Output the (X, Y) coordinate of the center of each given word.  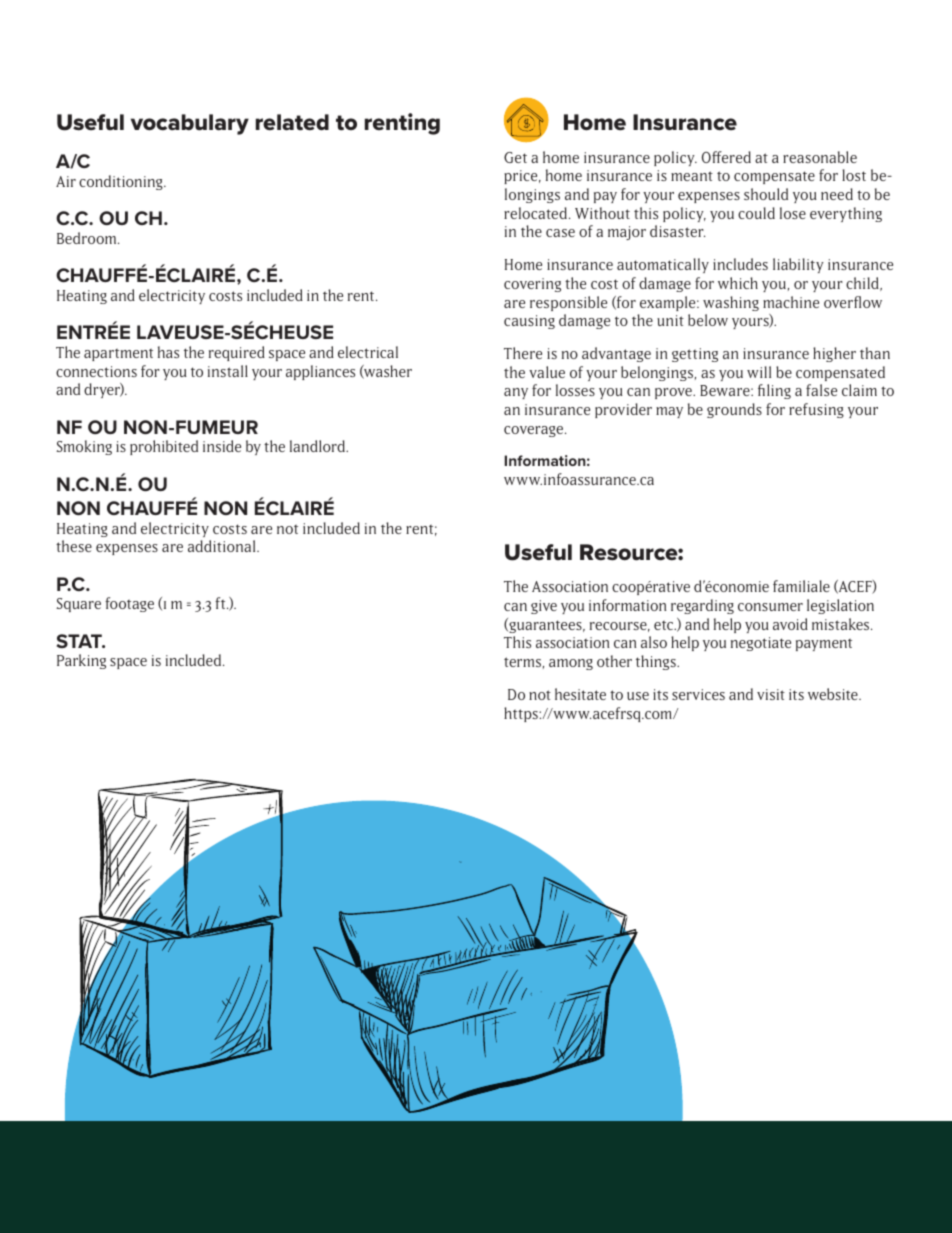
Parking (81, 661)
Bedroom (88, 238)
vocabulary (190, 124)
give (544, 607)
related (292, 122)
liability (798, 265)
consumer (770, 607)
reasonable (820, 157)
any (516, 393)
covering (532, 285)
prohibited (164, 447)
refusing (816, 410)
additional (223, 546)
